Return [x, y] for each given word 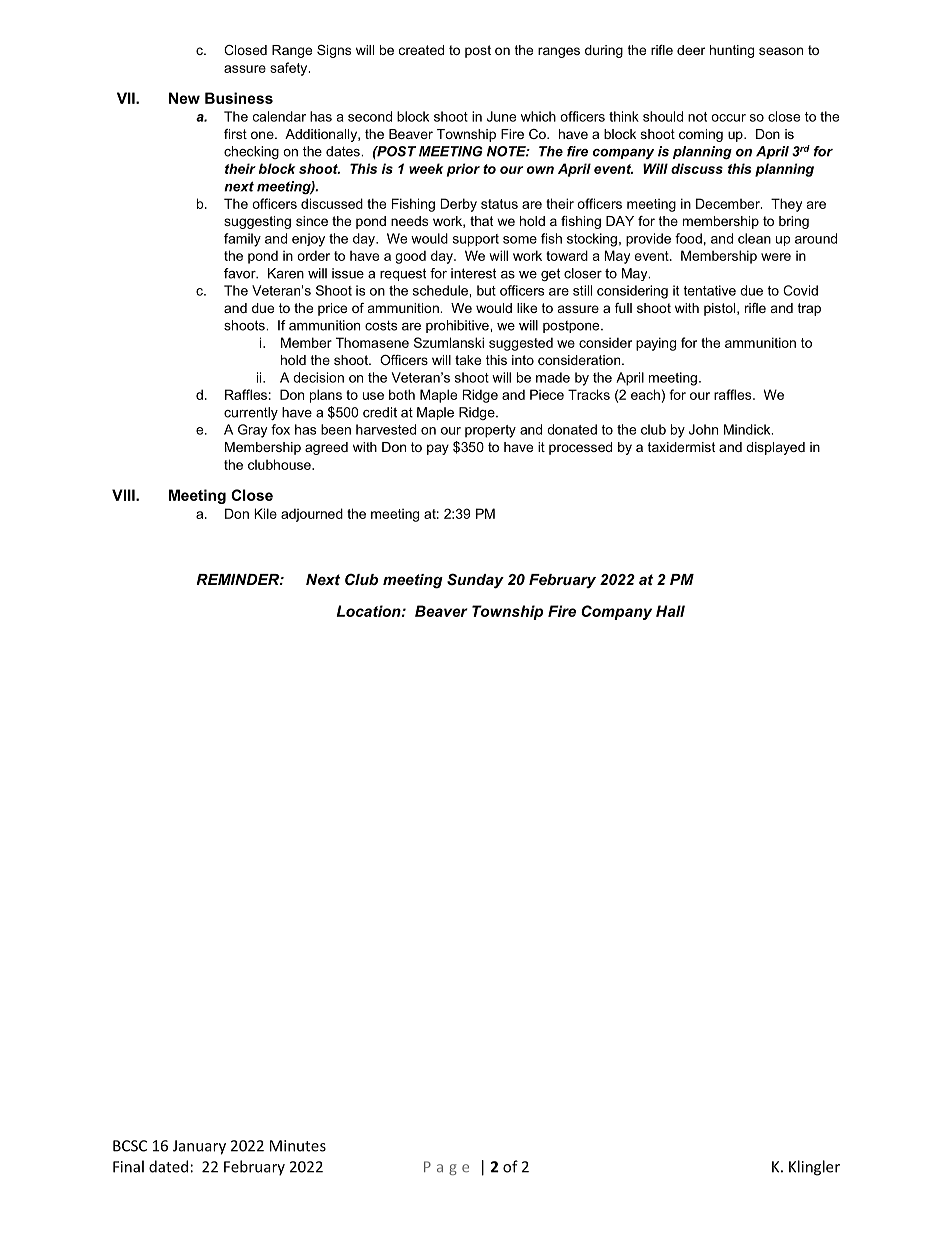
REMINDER [238, 579]
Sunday [475, 581]
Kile [265, 513]
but [486, 290]
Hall [670, 611]
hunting [732, 51]
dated [168, 1166]
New [184, 98]
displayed [775, 448]
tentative [709, 290]
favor [241, 273]
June [501, 116]
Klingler [814, 1168]
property [490, 431]
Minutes [298, 1146]
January [199, 1147]
